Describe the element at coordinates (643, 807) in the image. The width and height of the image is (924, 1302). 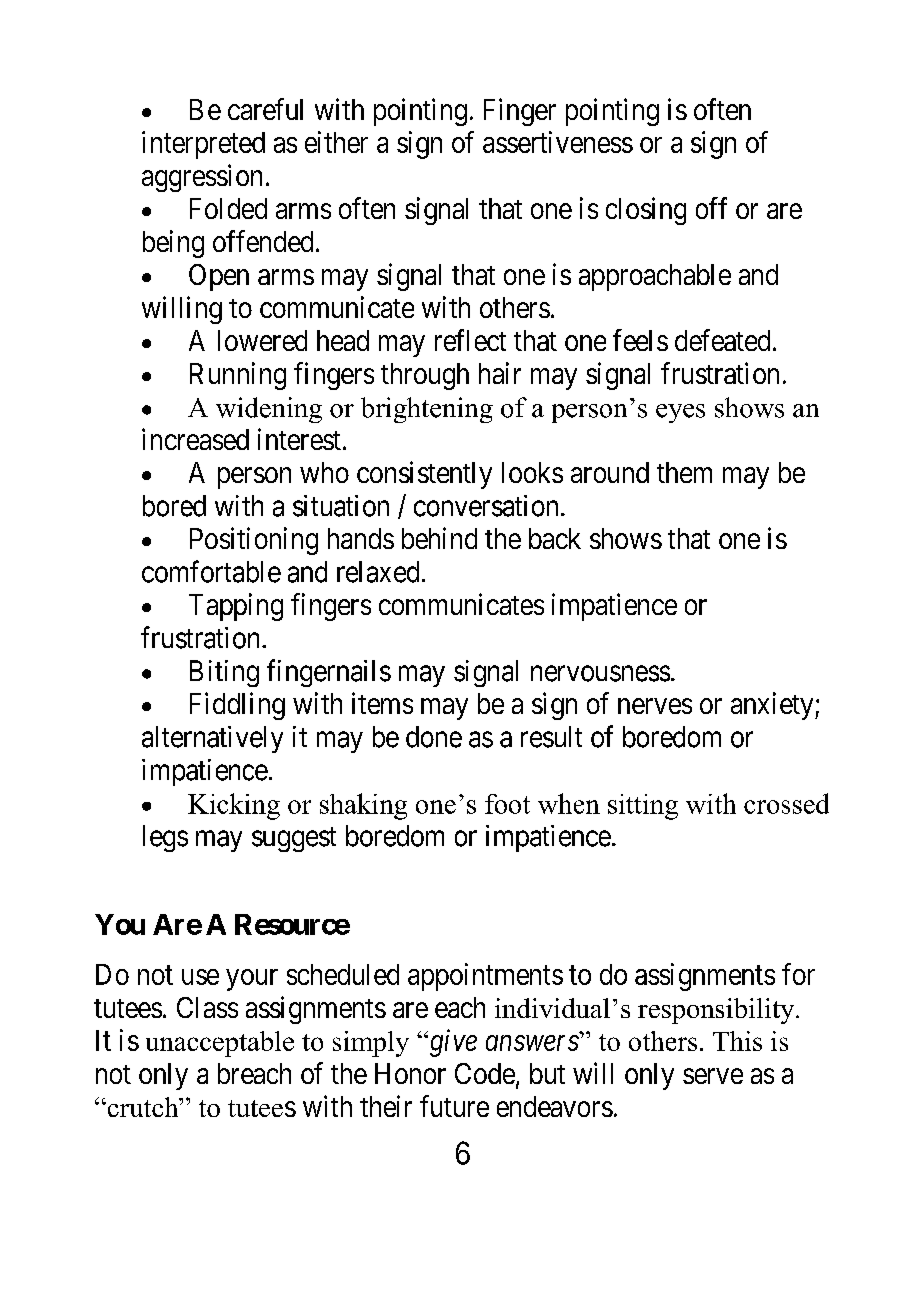
I see `sitting` at that location.
